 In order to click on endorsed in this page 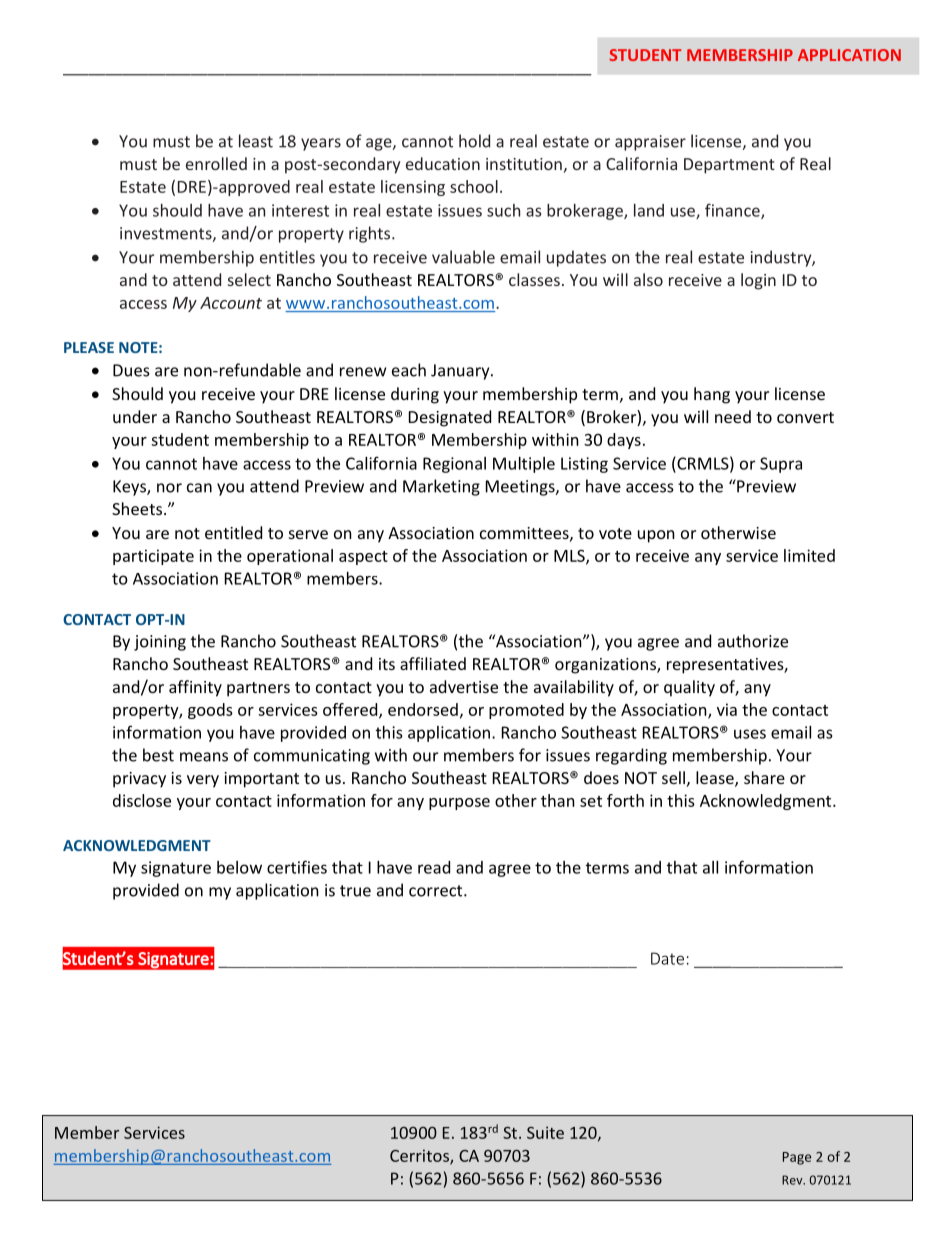, I will do `click(423, 709)`.
